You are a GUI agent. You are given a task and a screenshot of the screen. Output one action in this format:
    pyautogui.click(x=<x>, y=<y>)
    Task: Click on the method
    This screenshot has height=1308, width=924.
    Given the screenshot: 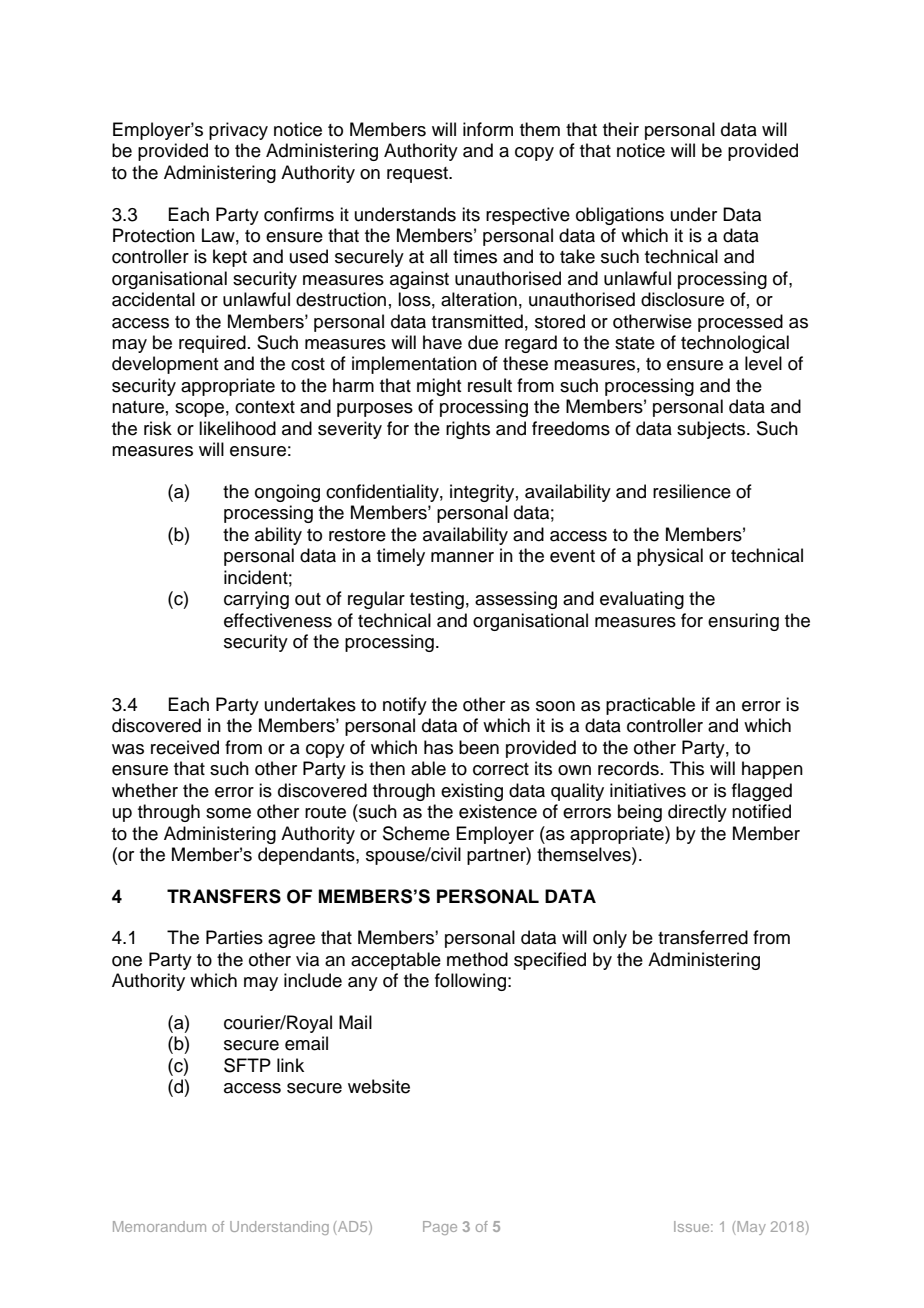 What is the action you would take?
    pyautogui.click(x=477, y=959)
